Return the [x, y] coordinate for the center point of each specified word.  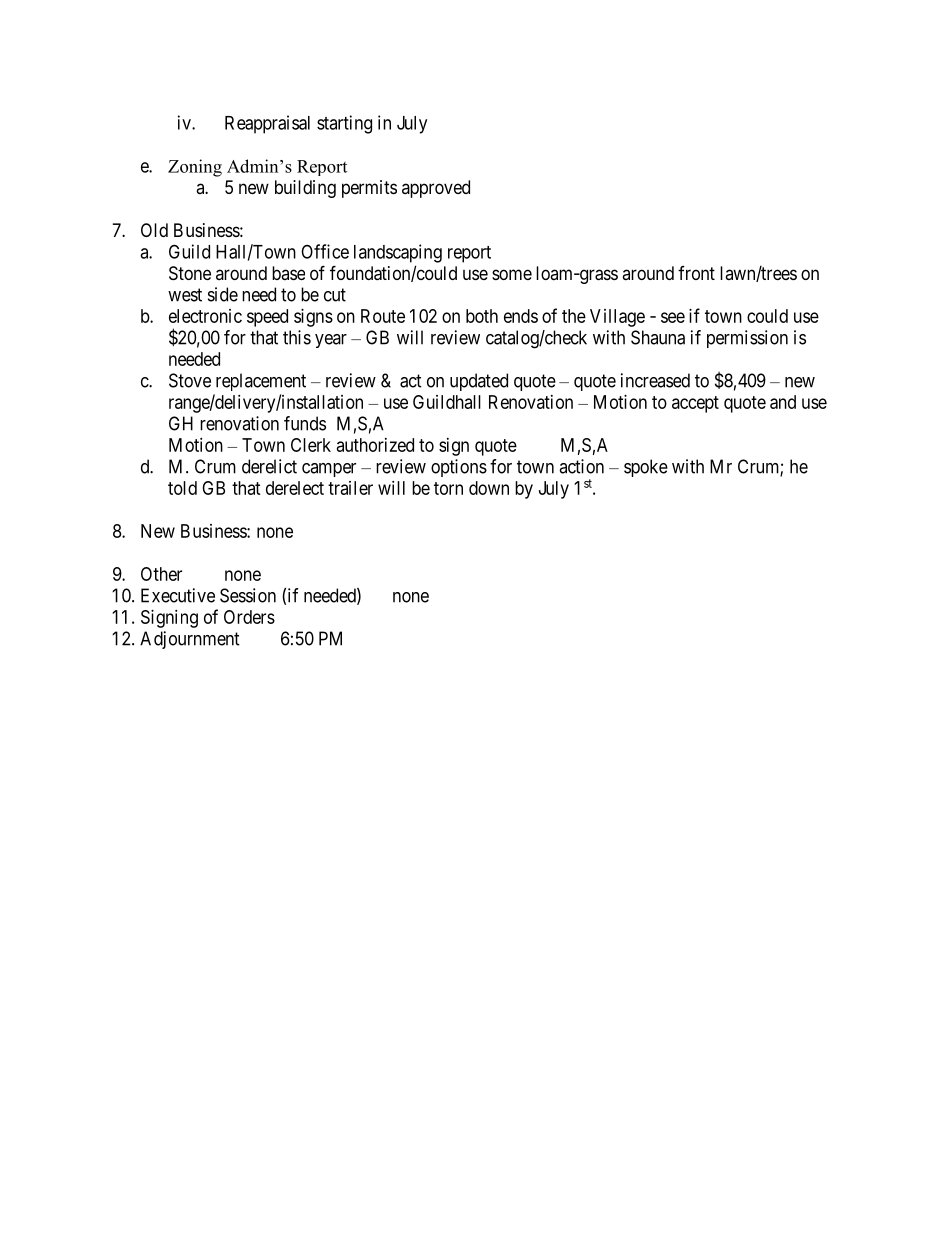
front [696, 273]
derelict [269, 466]
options [459, 468]
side [223, 294]
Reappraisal [267, 124]
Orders [249, 617]
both [482, 316]
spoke [646, 468]
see [673, 317]
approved [436, 189]
